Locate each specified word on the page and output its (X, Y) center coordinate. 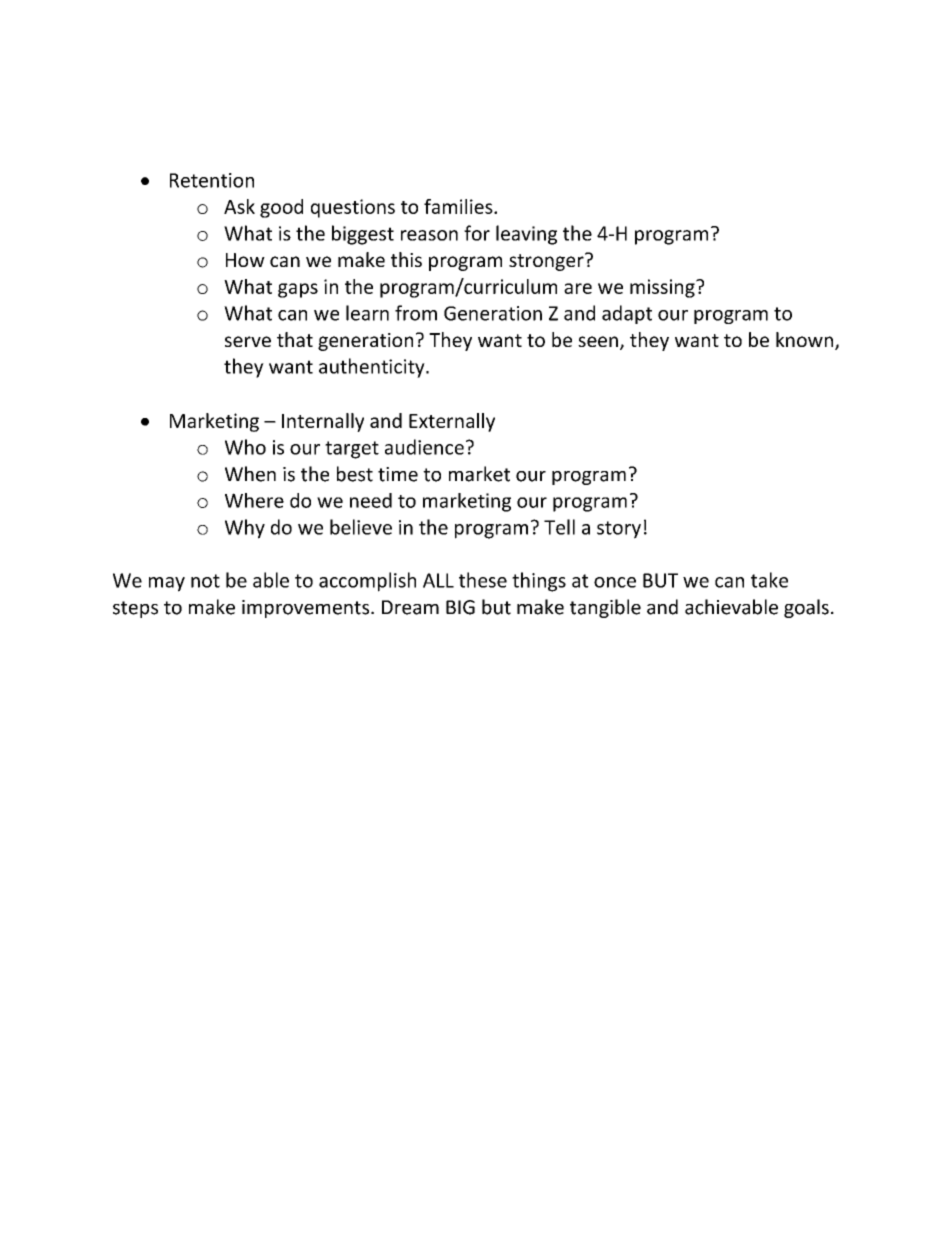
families (459, 206)
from (416, 313)
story (619, 530)
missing (663, 288)
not (205, 581)
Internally (323, 422)
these (483, 580)
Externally (452, 422)
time (398, 474)
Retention (212, 180)
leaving (526, 235)
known (806, 341)
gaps (298, 290)
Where (254, 500)
